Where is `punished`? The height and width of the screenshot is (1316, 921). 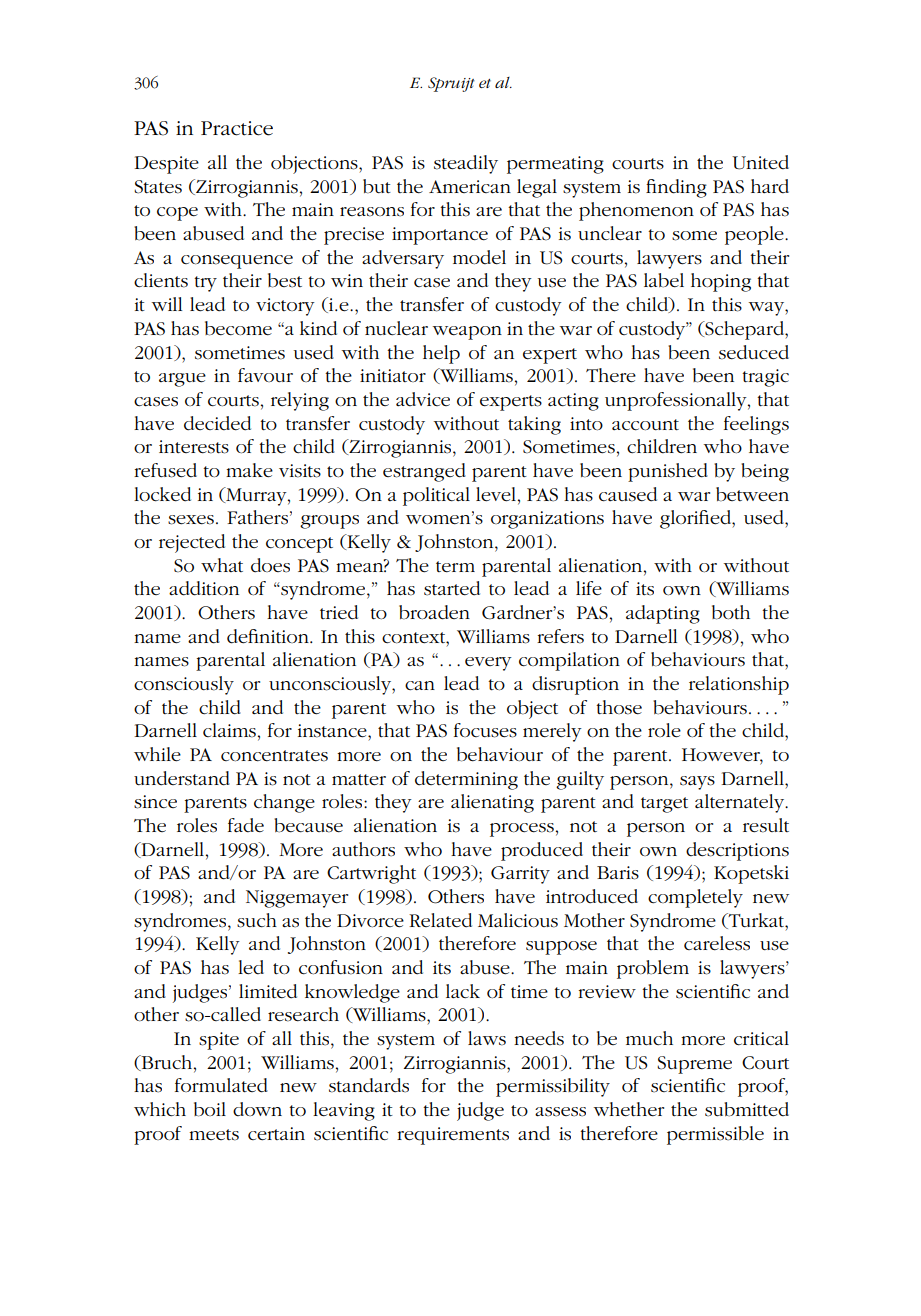
punished is located at coordinates (668, 472).
